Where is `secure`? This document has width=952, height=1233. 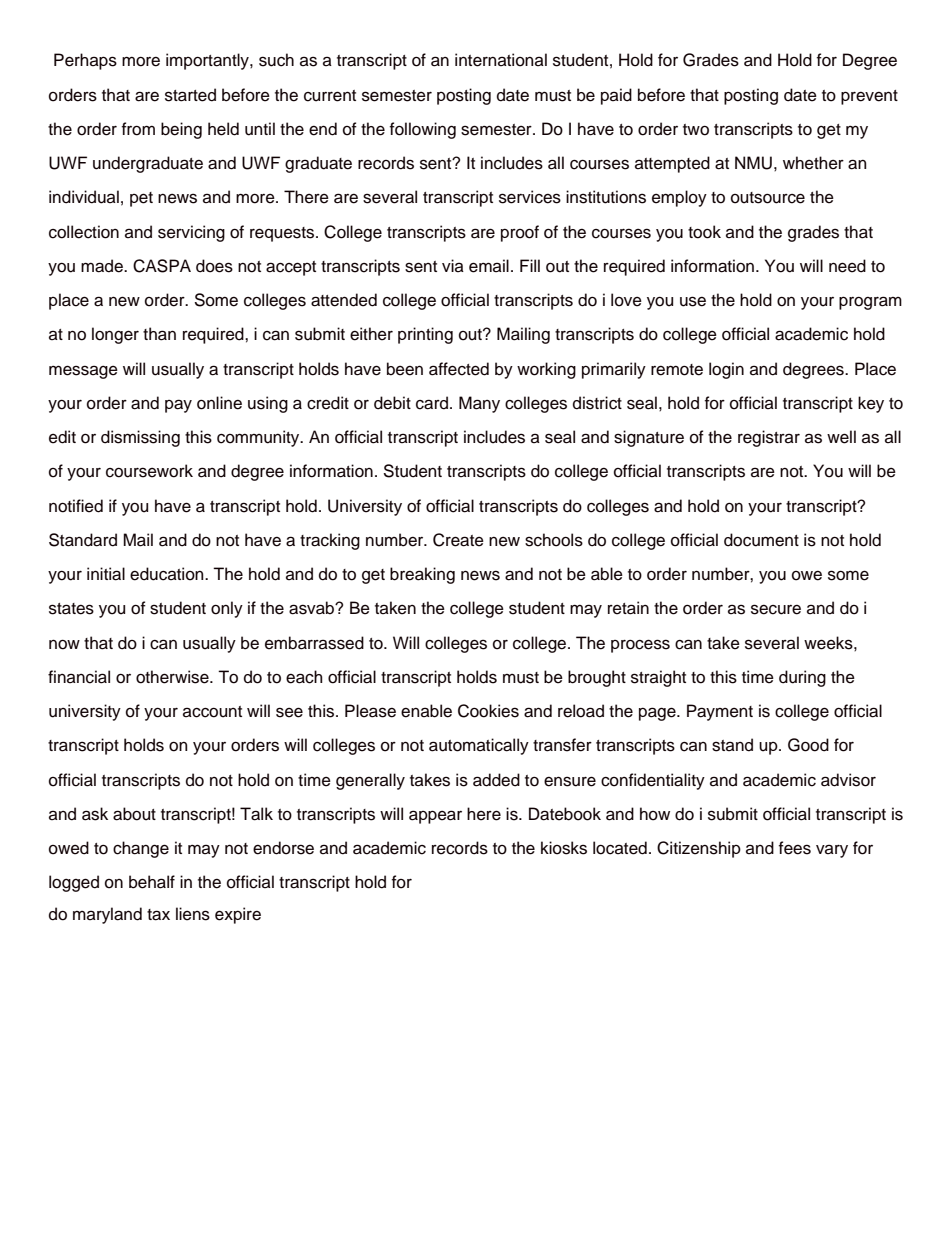 secure is located at coordinates (776, 609).
